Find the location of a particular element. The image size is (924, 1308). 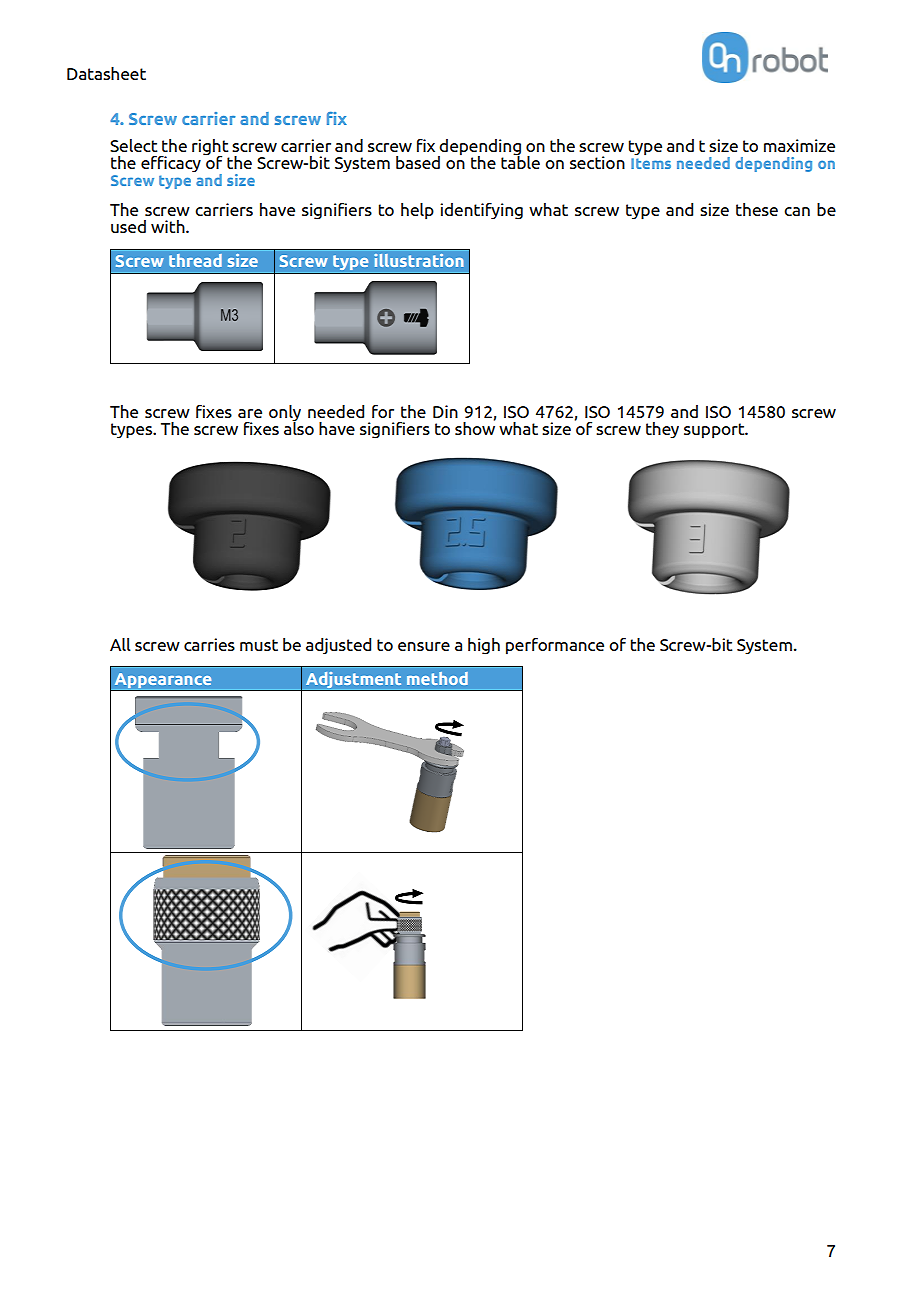

ensure is located at coordinates (424, 646).
